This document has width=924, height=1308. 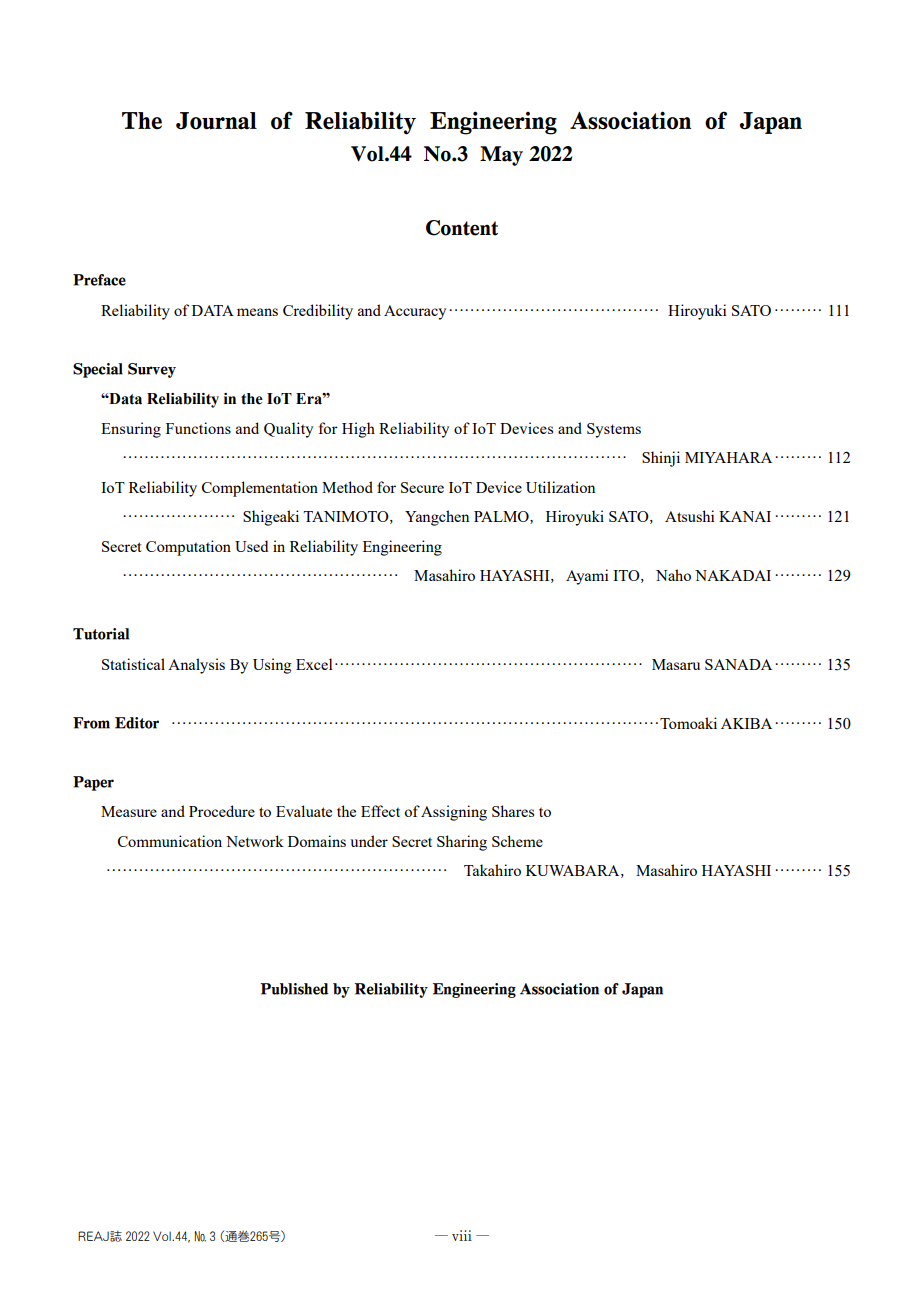 I want to click on Journal, so click(x=216, y=121).
